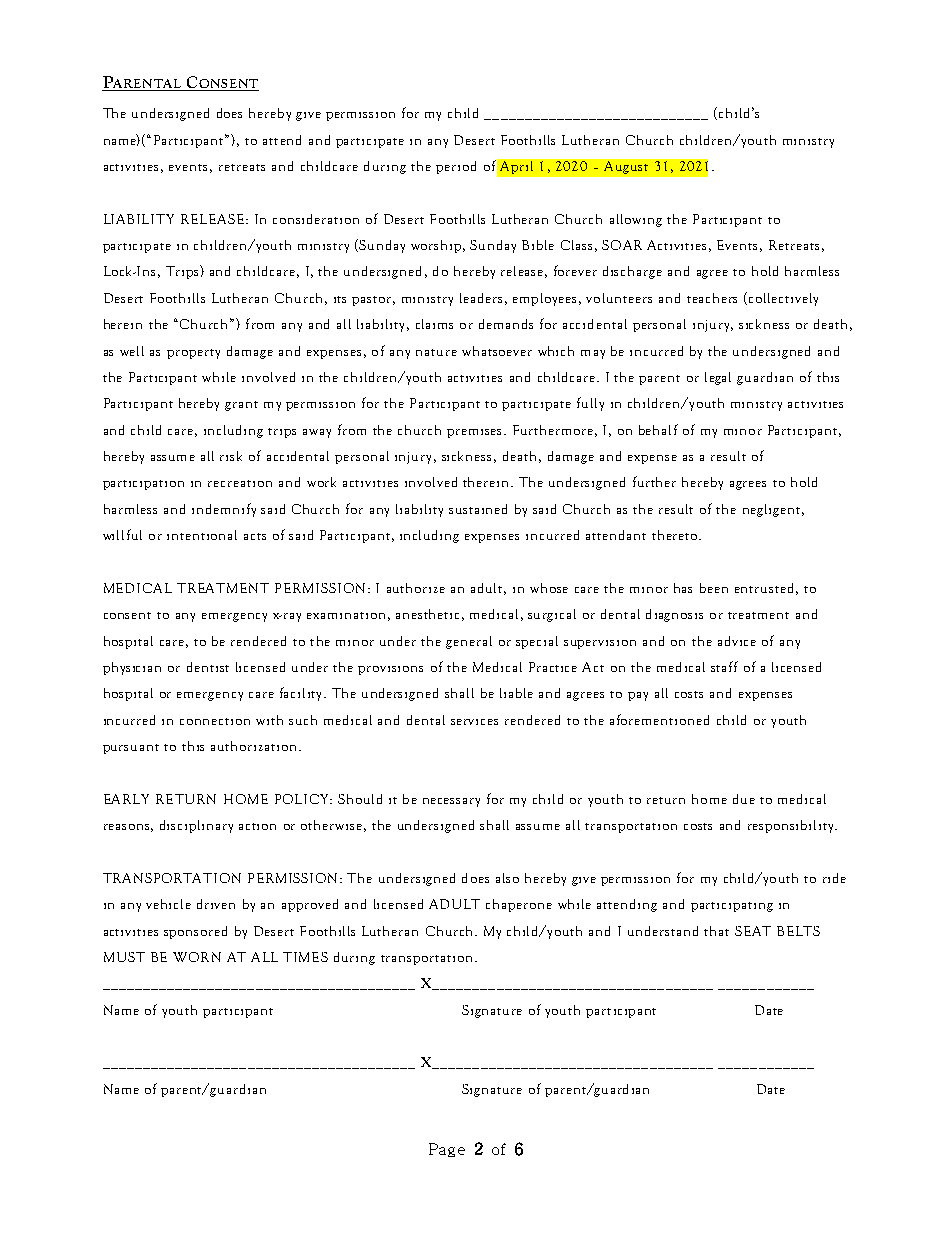 This page has width=952, height=1233. Describe the element at coordinates (316, 219) in the page. I see `consideration` at that location.
